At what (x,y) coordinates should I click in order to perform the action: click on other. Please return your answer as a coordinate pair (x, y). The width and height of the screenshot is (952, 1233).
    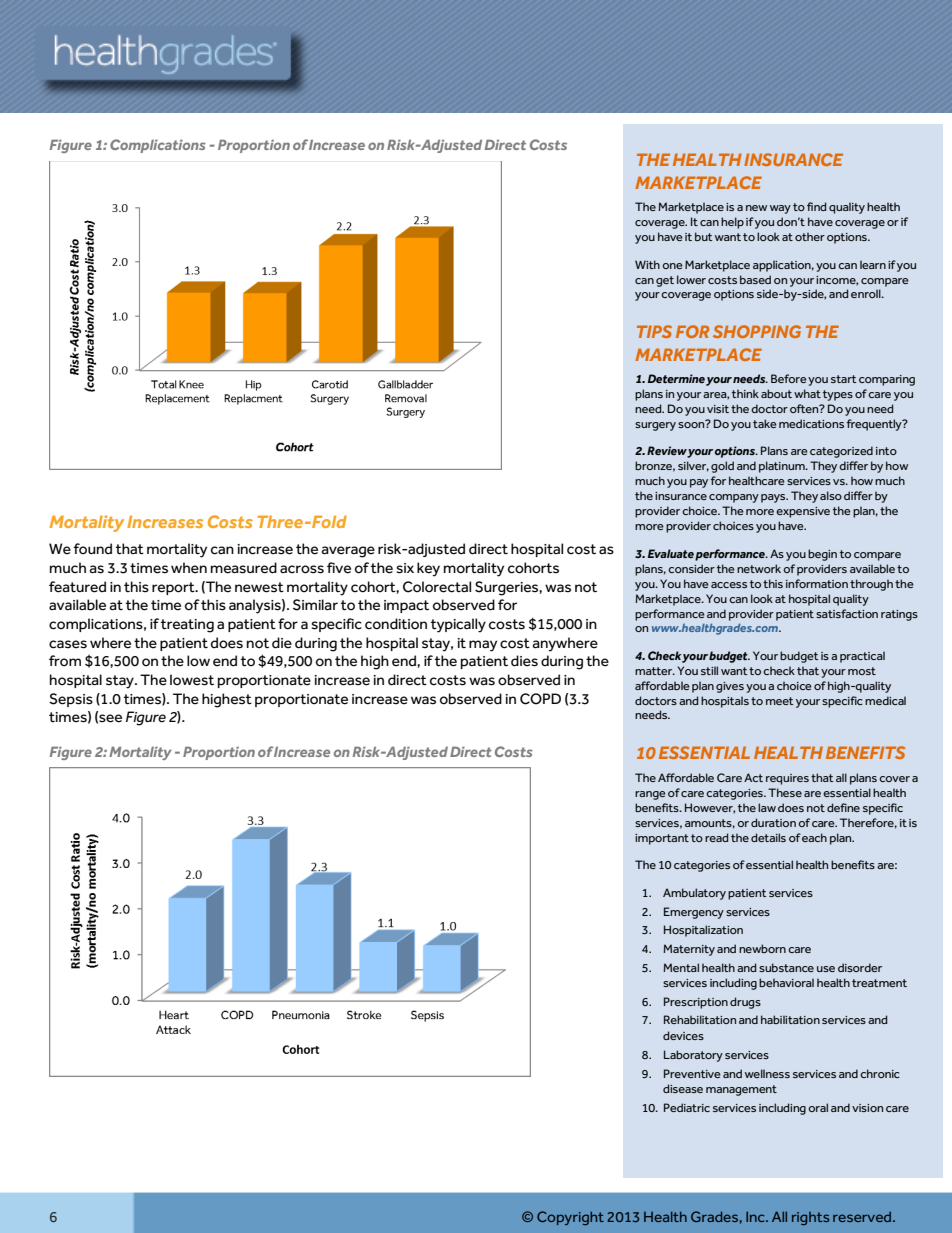
    Looking at the image, I should click on (810, 236).
